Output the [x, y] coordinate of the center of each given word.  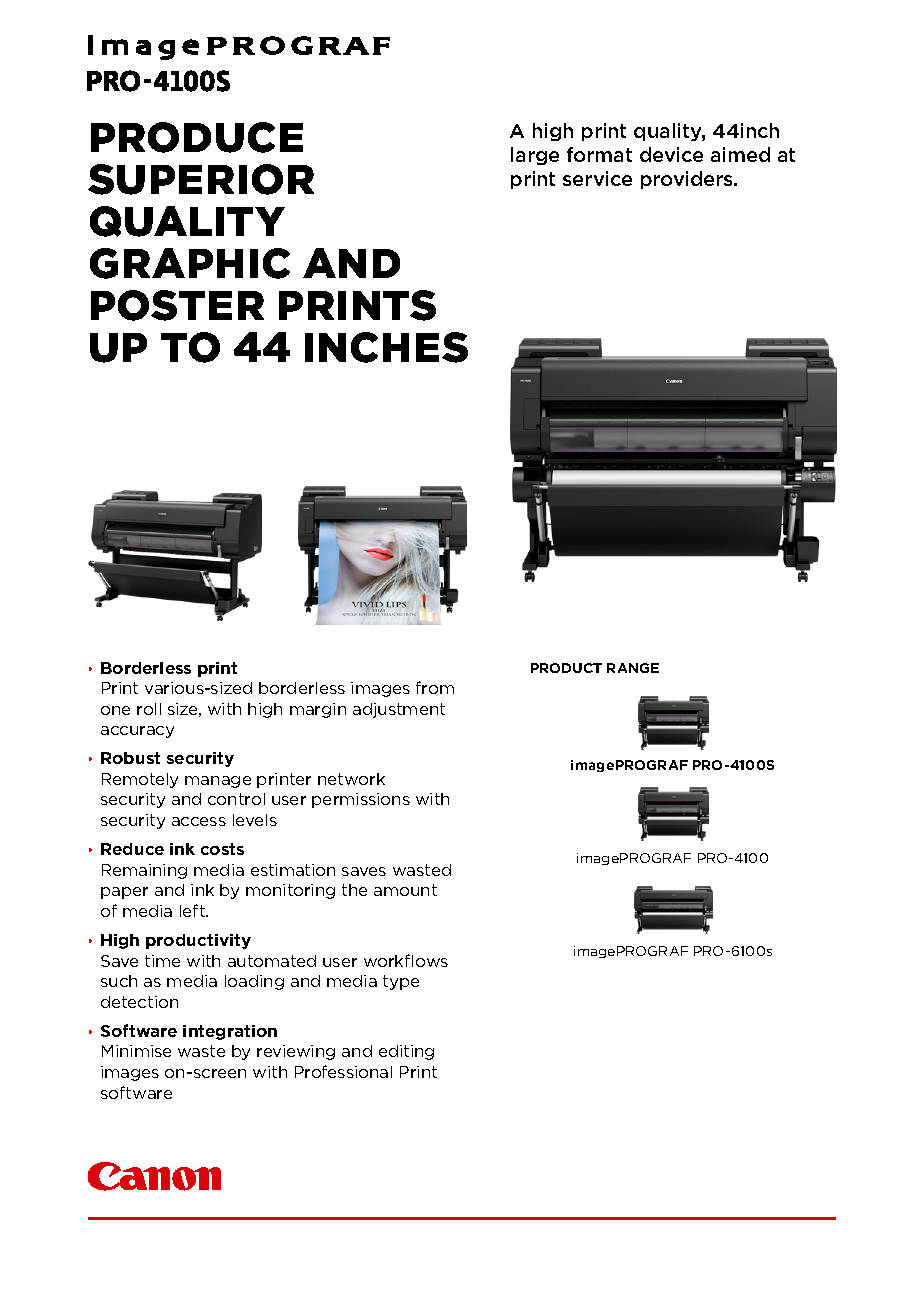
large [535, 156]
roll [149, 709]
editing [406, 1052]
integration [230, 1032]
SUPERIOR [201, 179]
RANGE [633, 668]
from [435, 687]
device [671, 154]
